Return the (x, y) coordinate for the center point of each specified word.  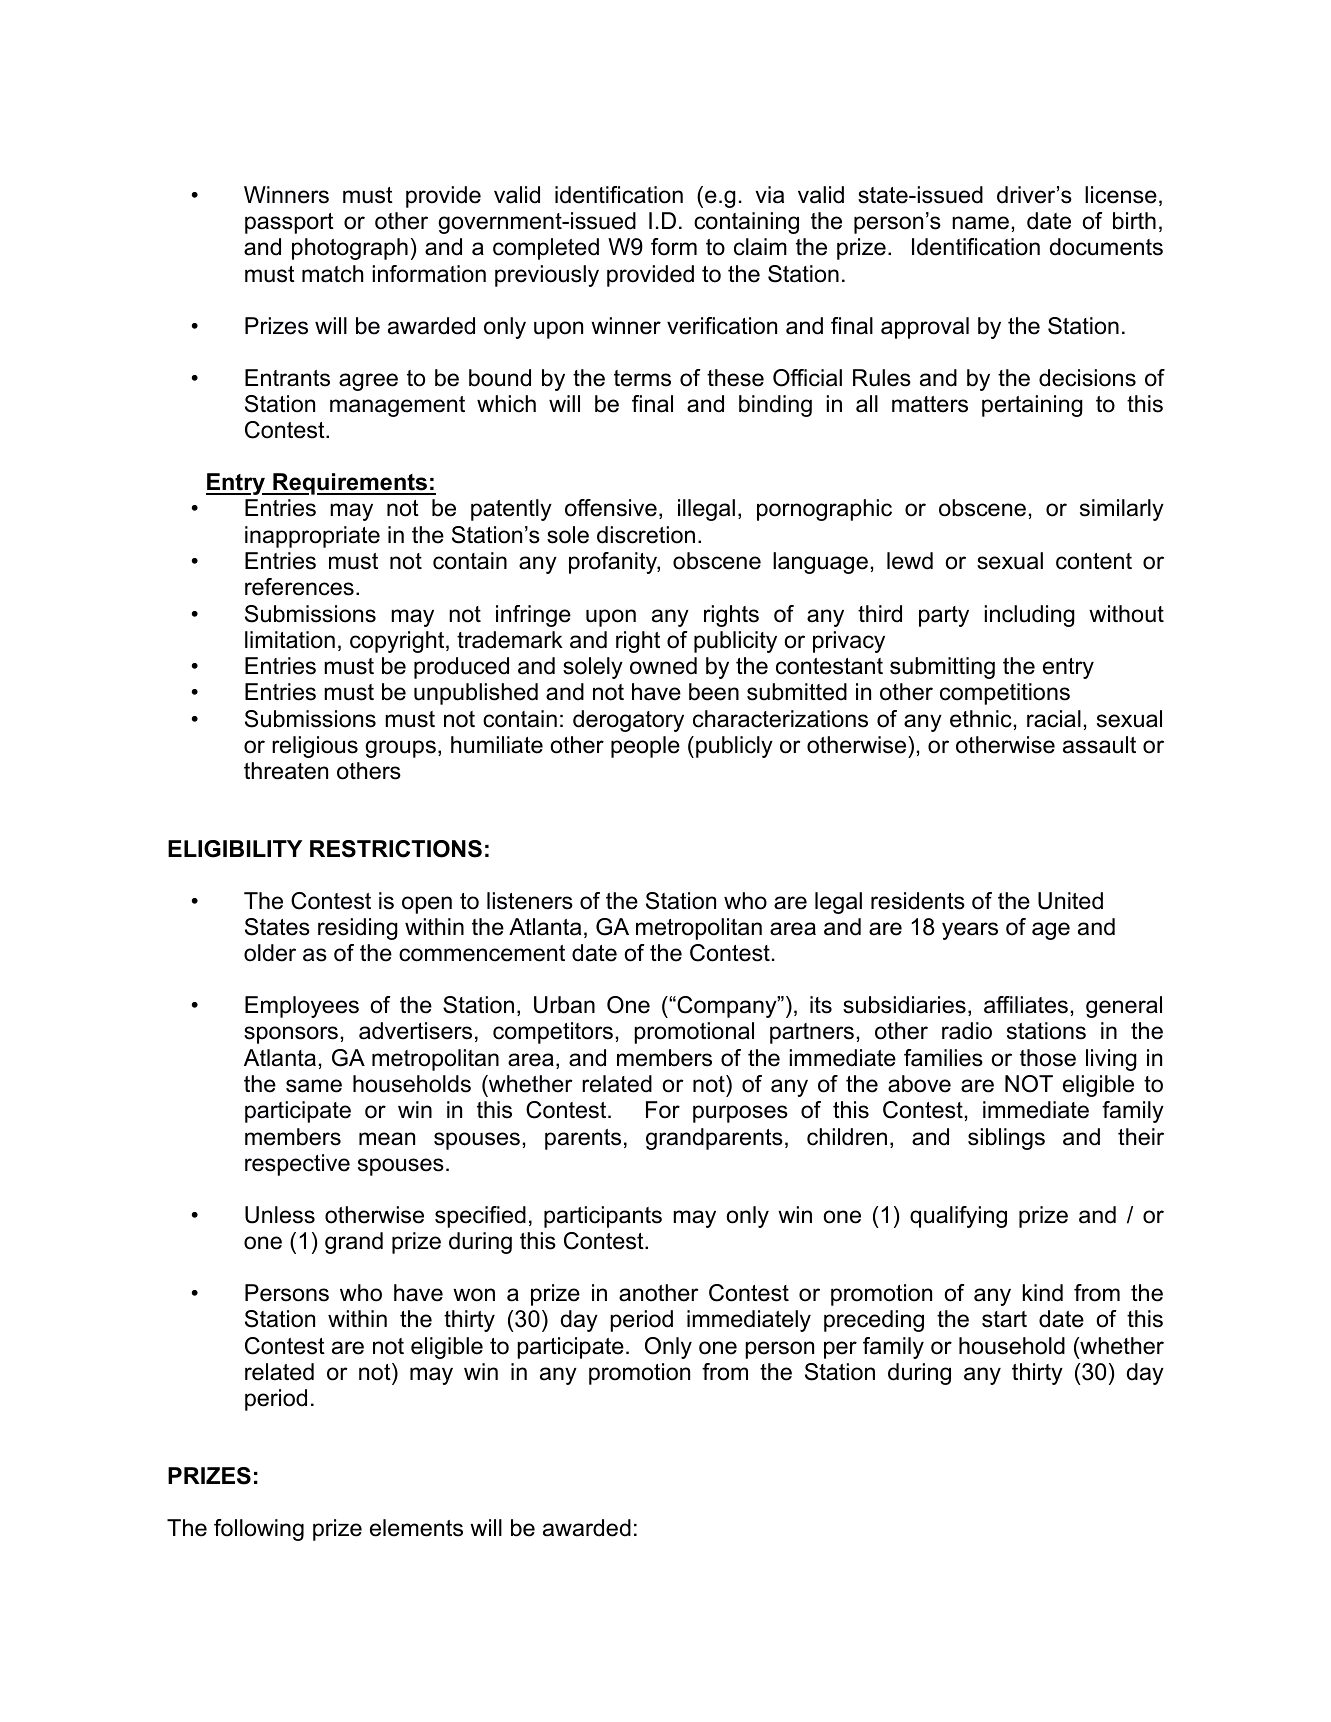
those (1048, 1058)
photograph (350, 249)
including (1030, 616)
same (314, 1086)
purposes (740, 1114)
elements (416, 1528)
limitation (290, 640)
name (980, 223)
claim (760, 247)
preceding (874, 1321)
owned (663, 666)
